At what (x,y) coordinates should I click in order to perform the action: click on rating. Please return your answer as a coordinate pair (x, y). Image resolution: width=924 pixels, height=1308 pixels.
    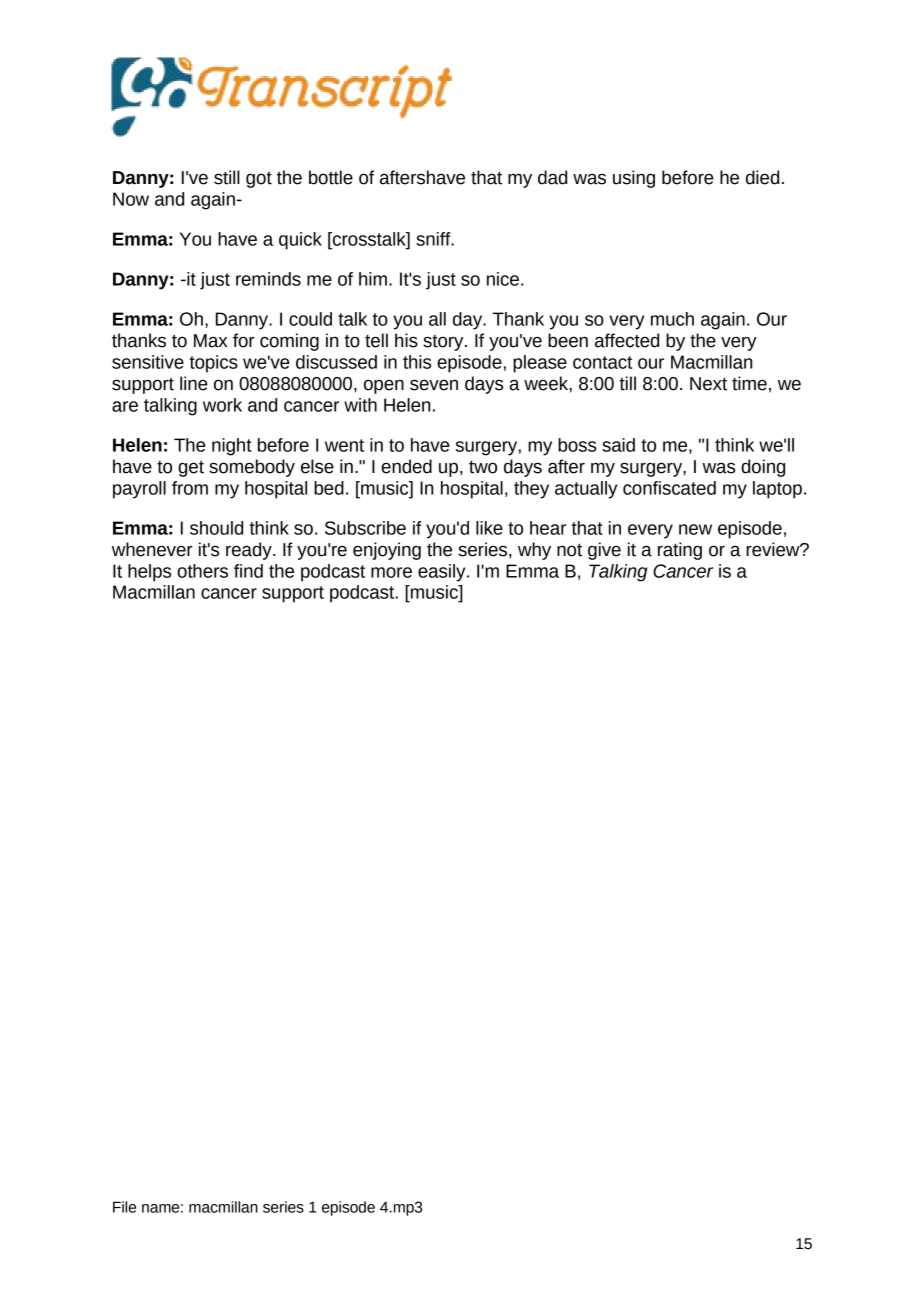
    Looking at the image, I should click on (680, 551).
